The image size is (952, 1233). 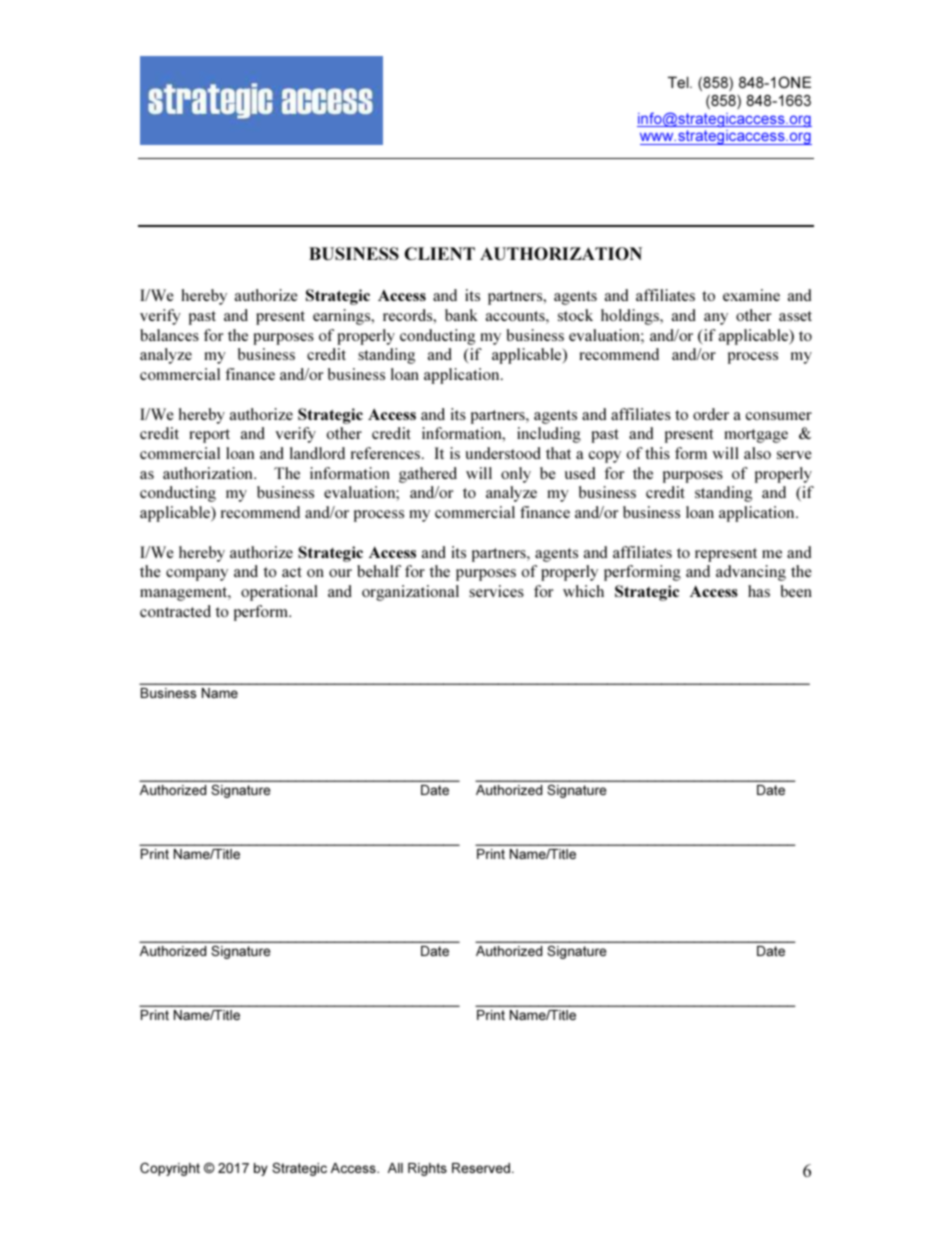 What do you see at coordinates (461, 315) in the image?
I see `bank` at bounding box center [461, 315].
